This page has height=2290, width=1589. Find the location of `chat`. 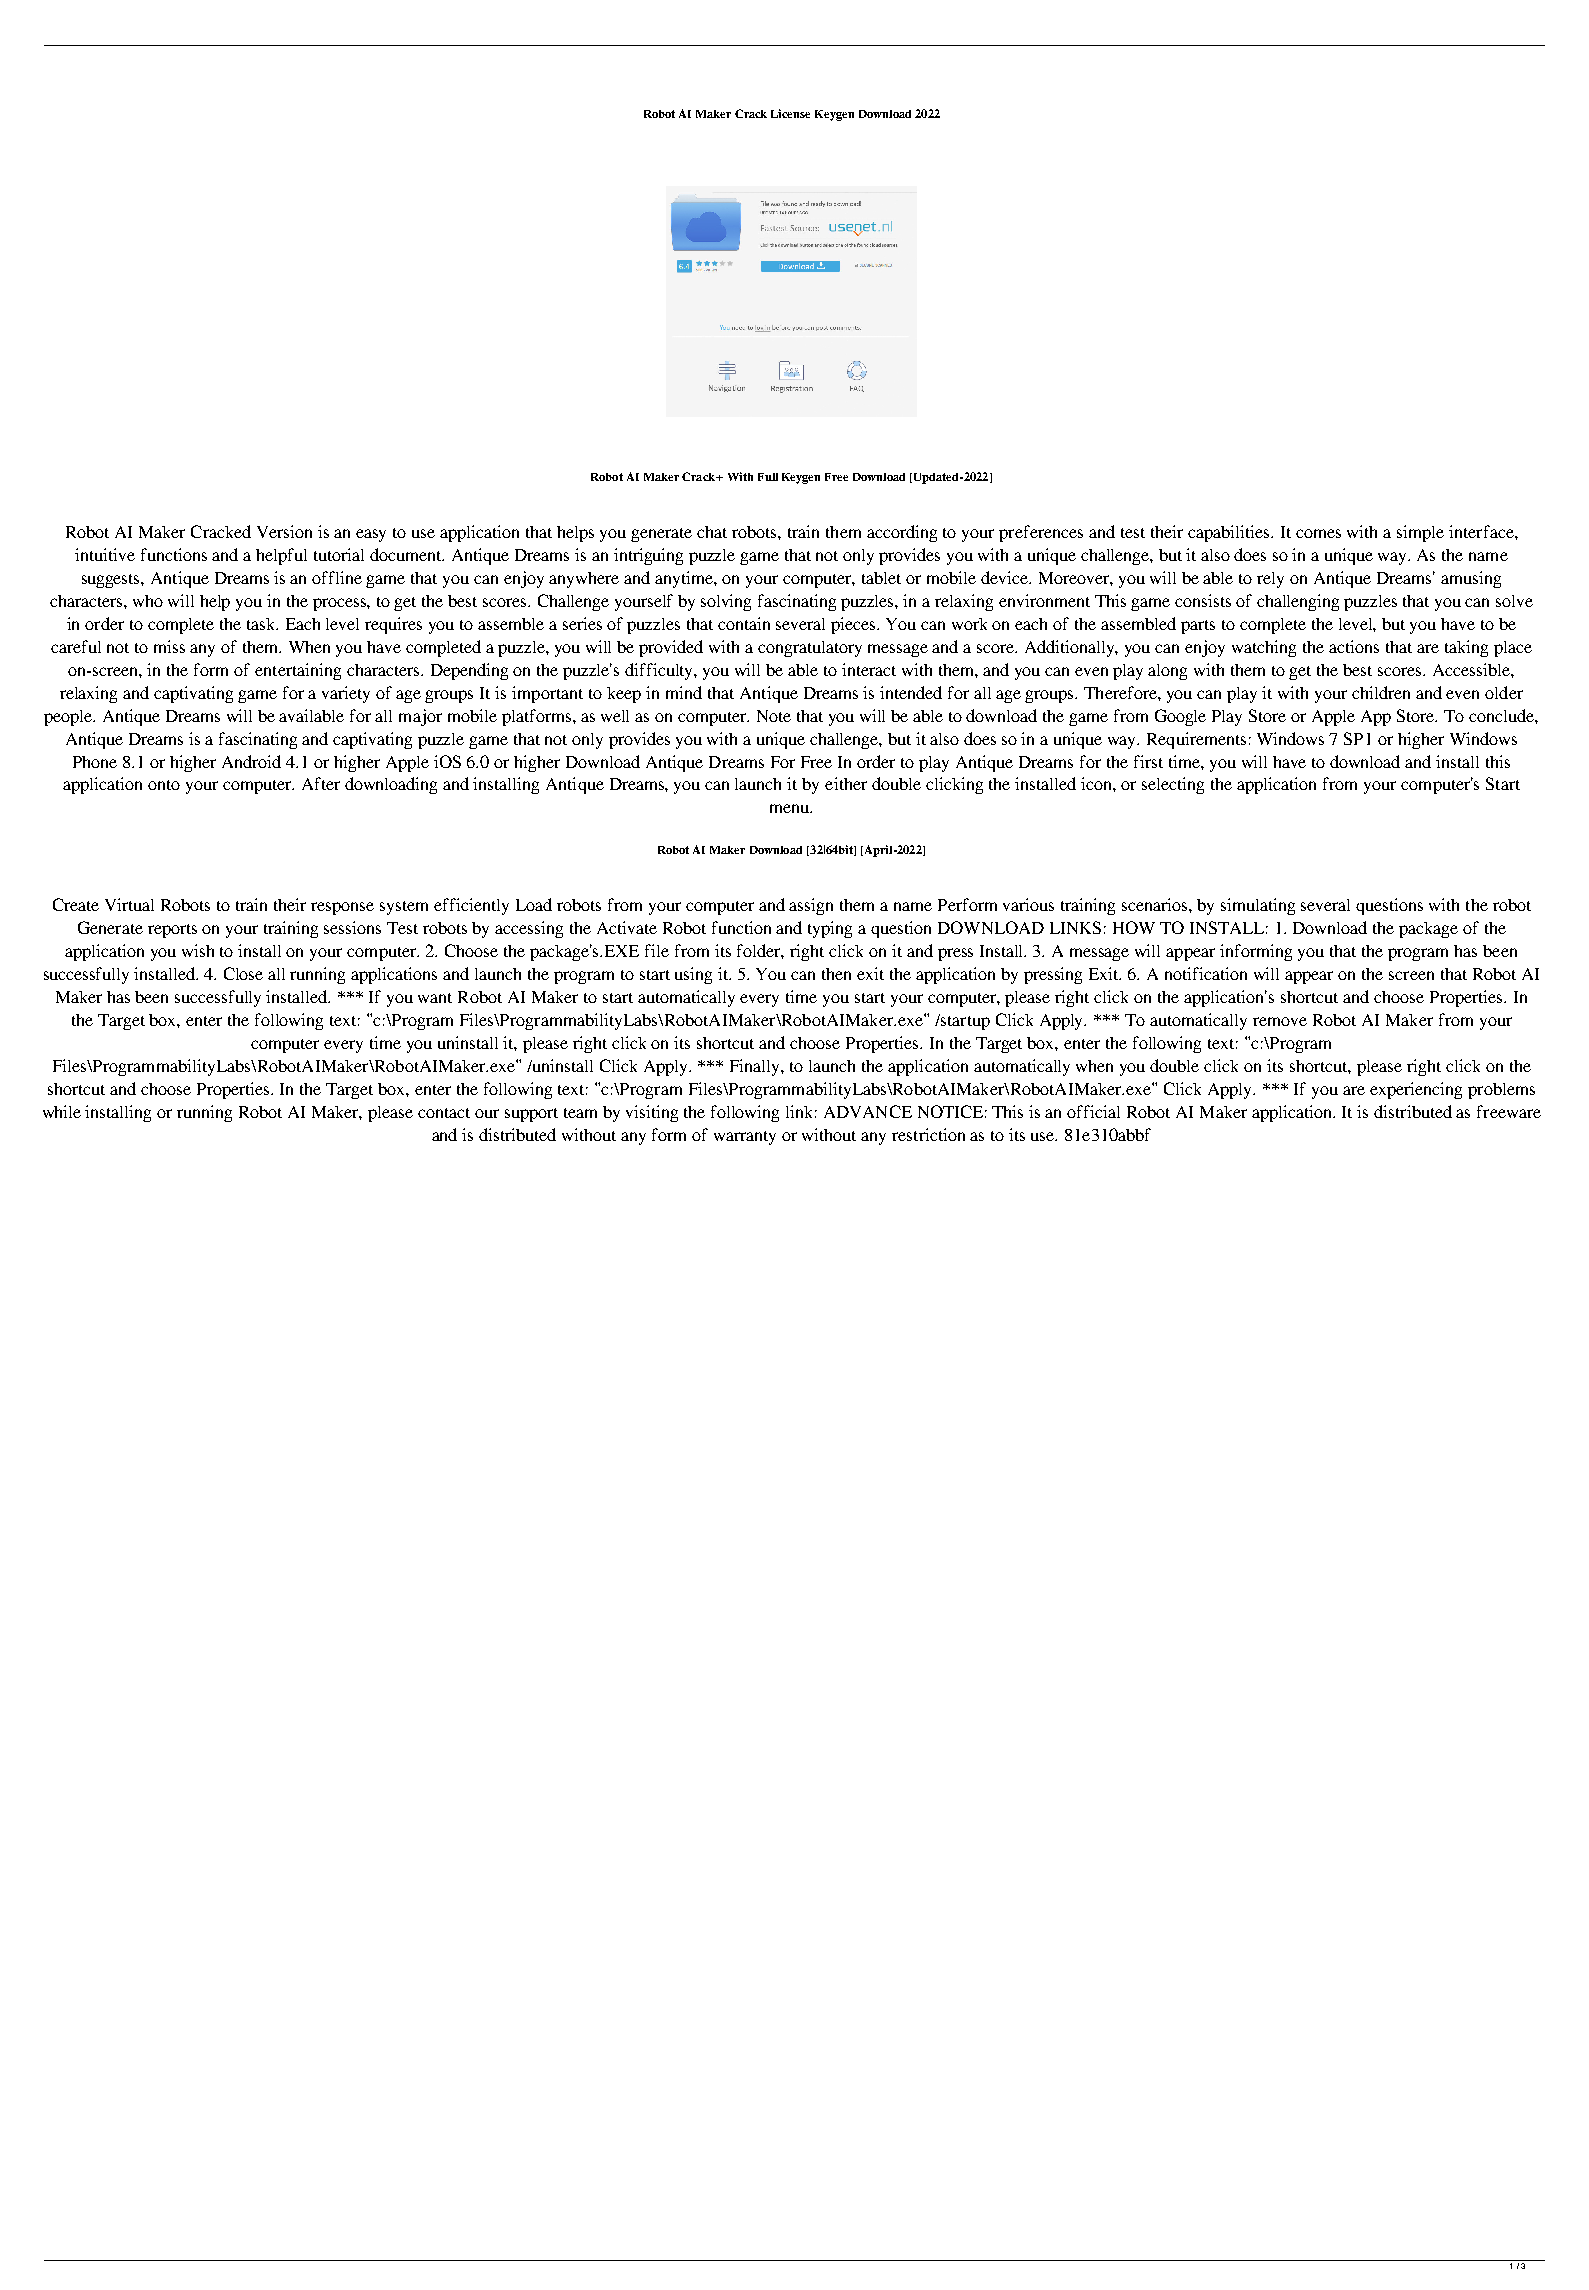

chat is located at coordinates (712, 532).
